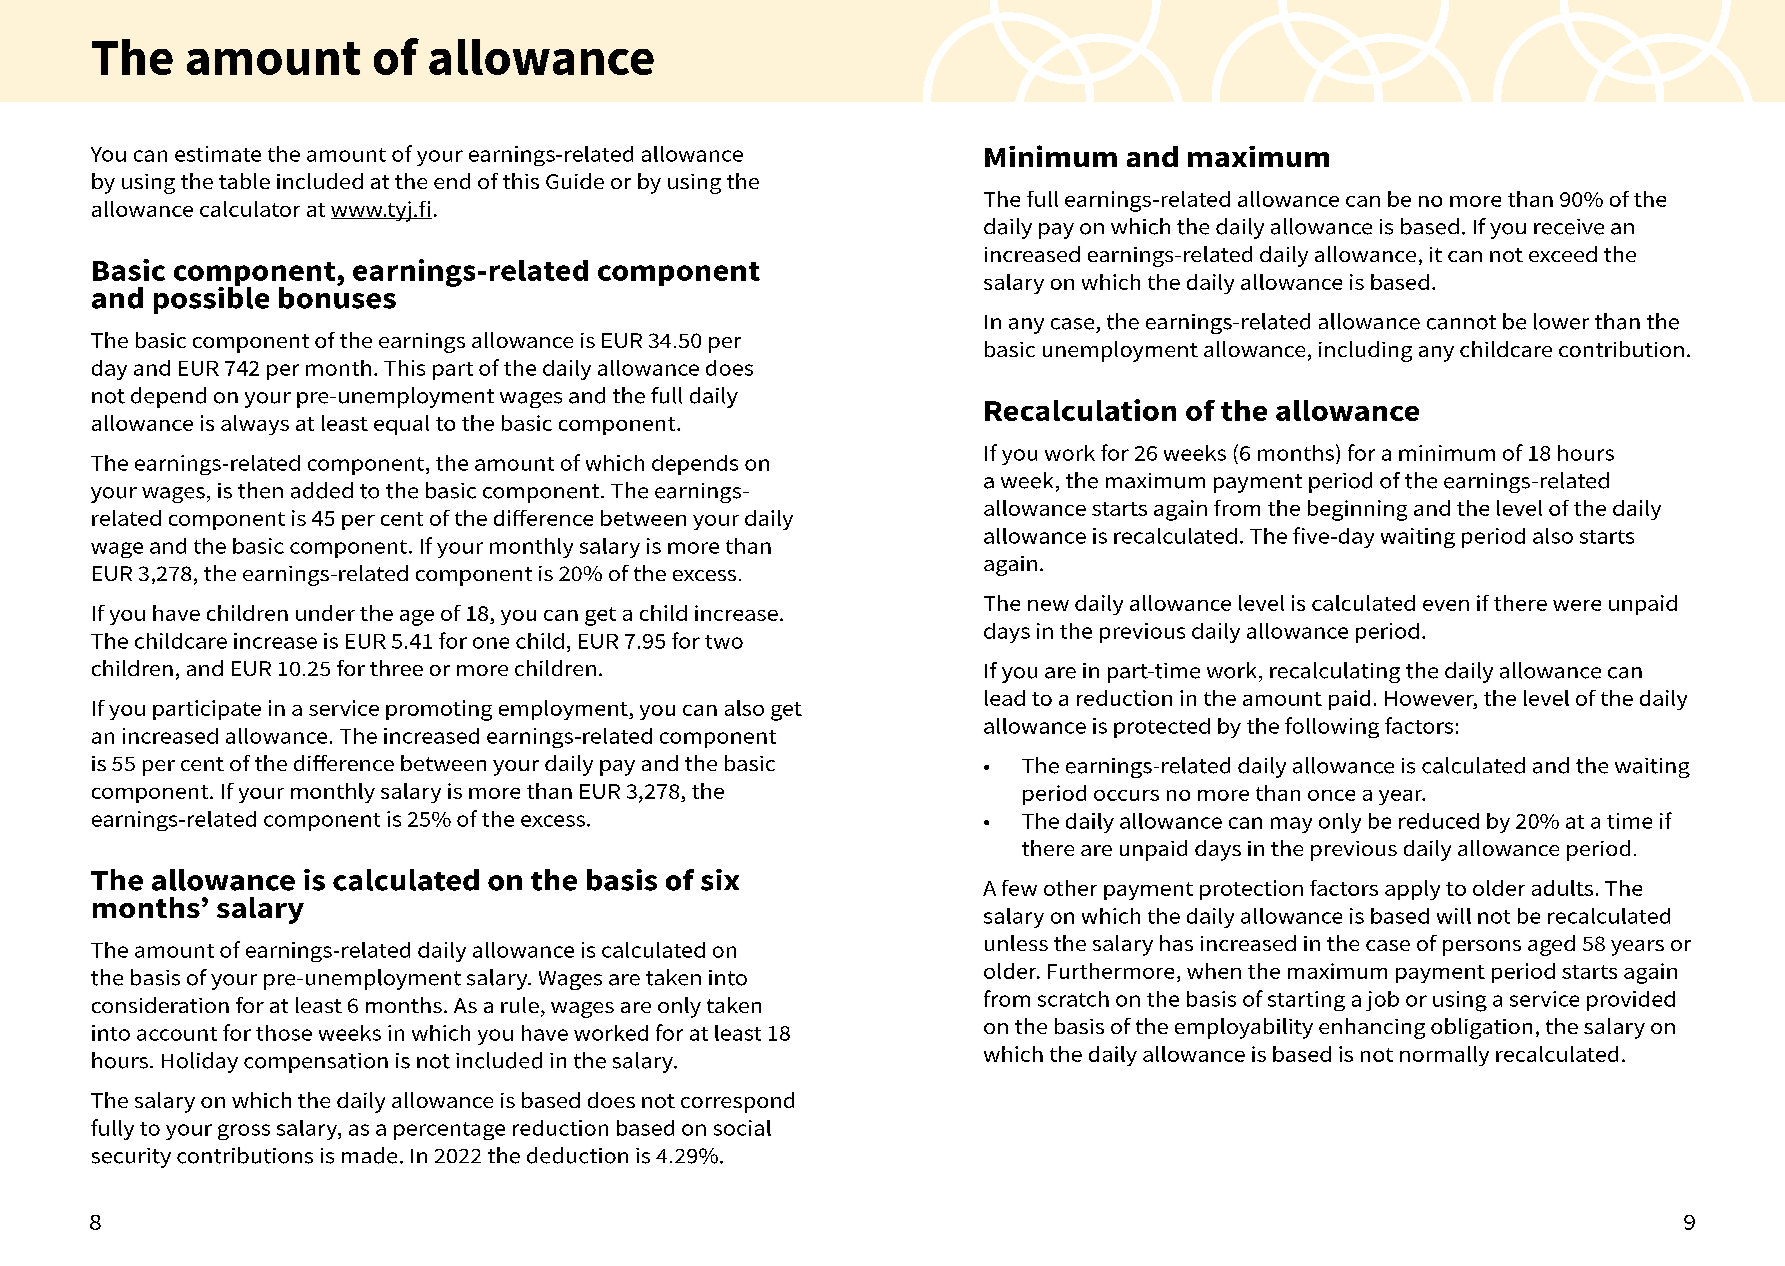 The height and width of the screenshot is (1266, 1785). What do you see at coordinates (1080, 410) in the screenshot?
I see `Recalculation` at bounding box center [1080, 410].
